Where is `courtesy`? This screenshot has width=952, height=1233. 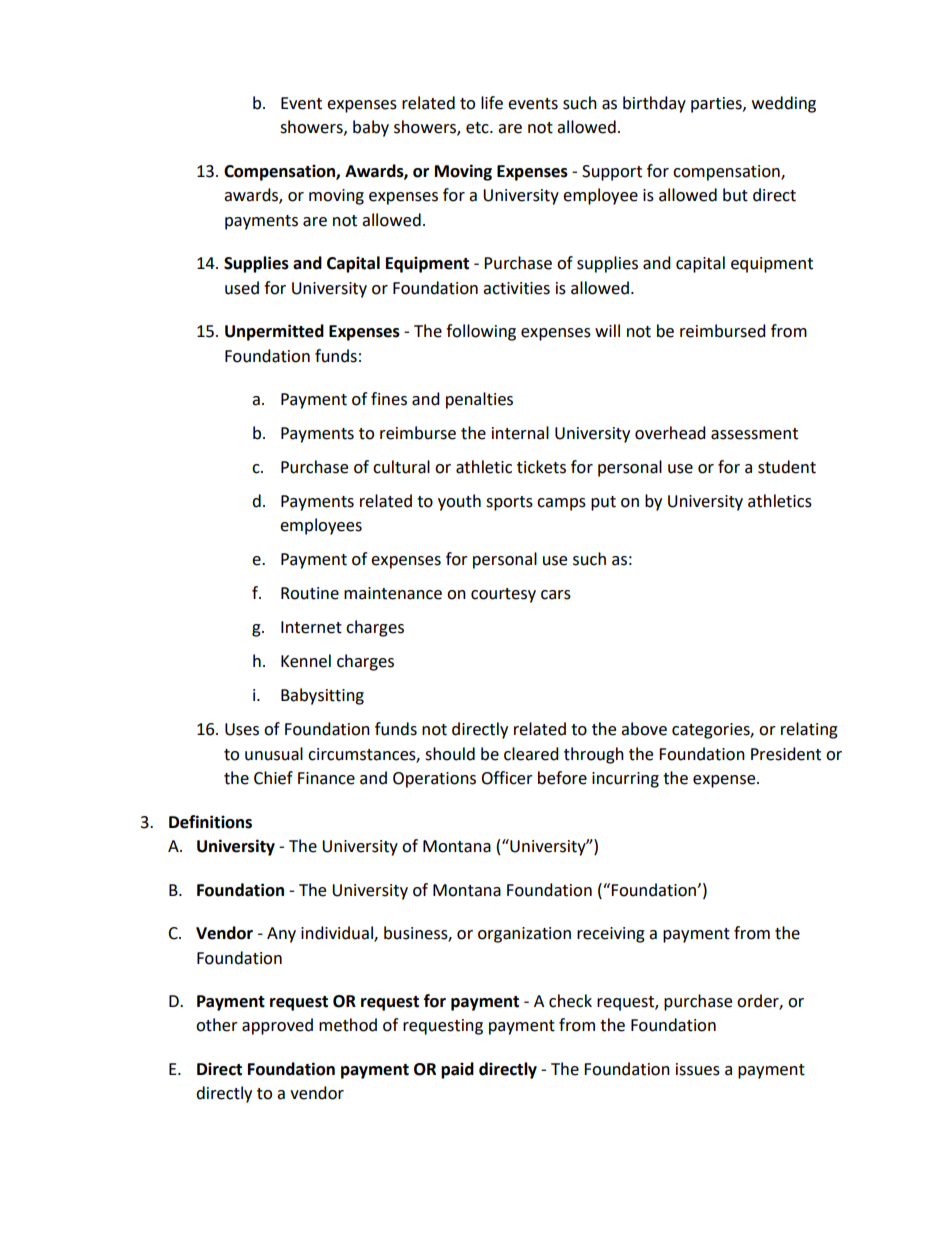
courtesy is located at coordinates (503, 595).
